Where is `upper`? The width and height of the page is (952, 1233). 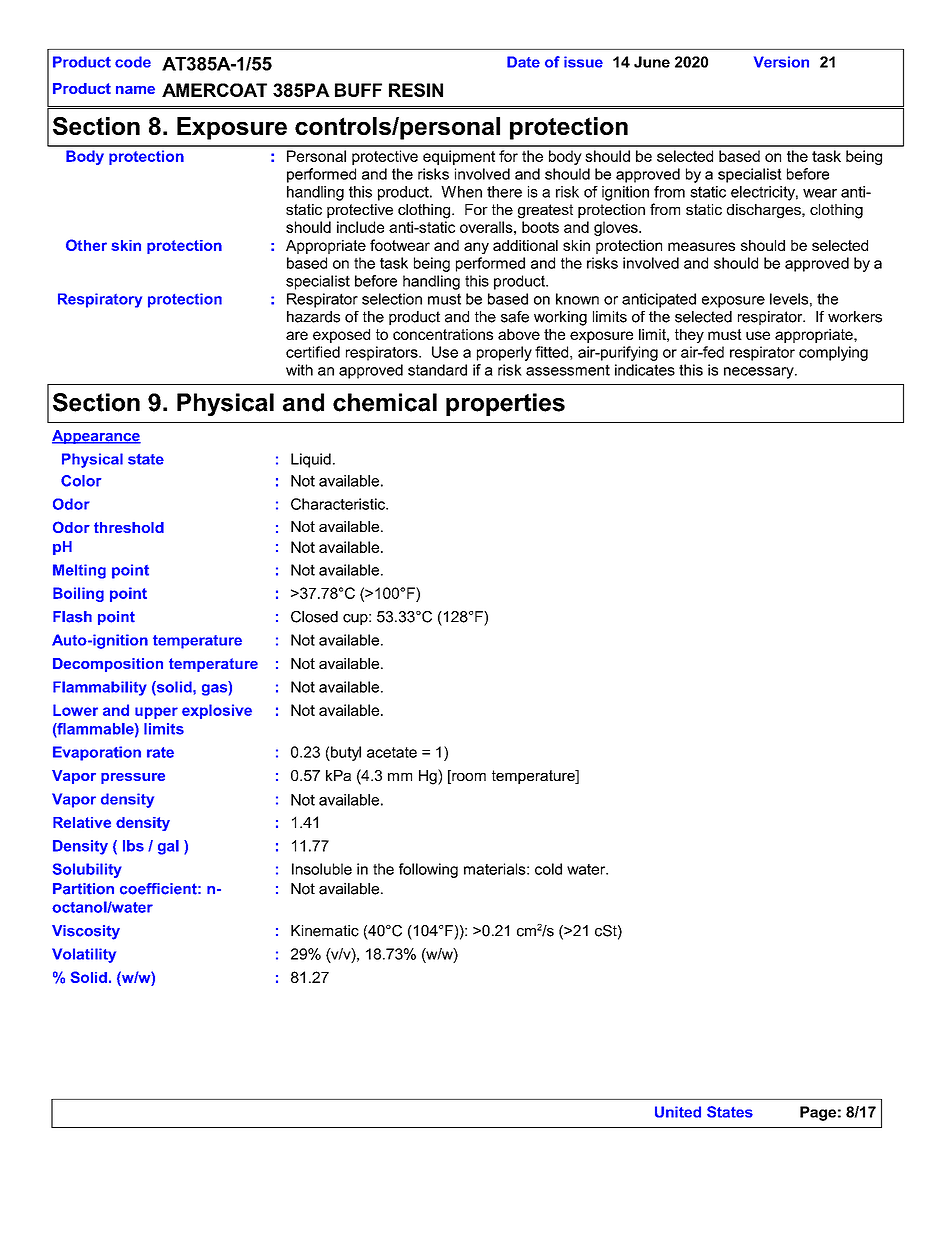
upper is located at coordinates (156, 713).
